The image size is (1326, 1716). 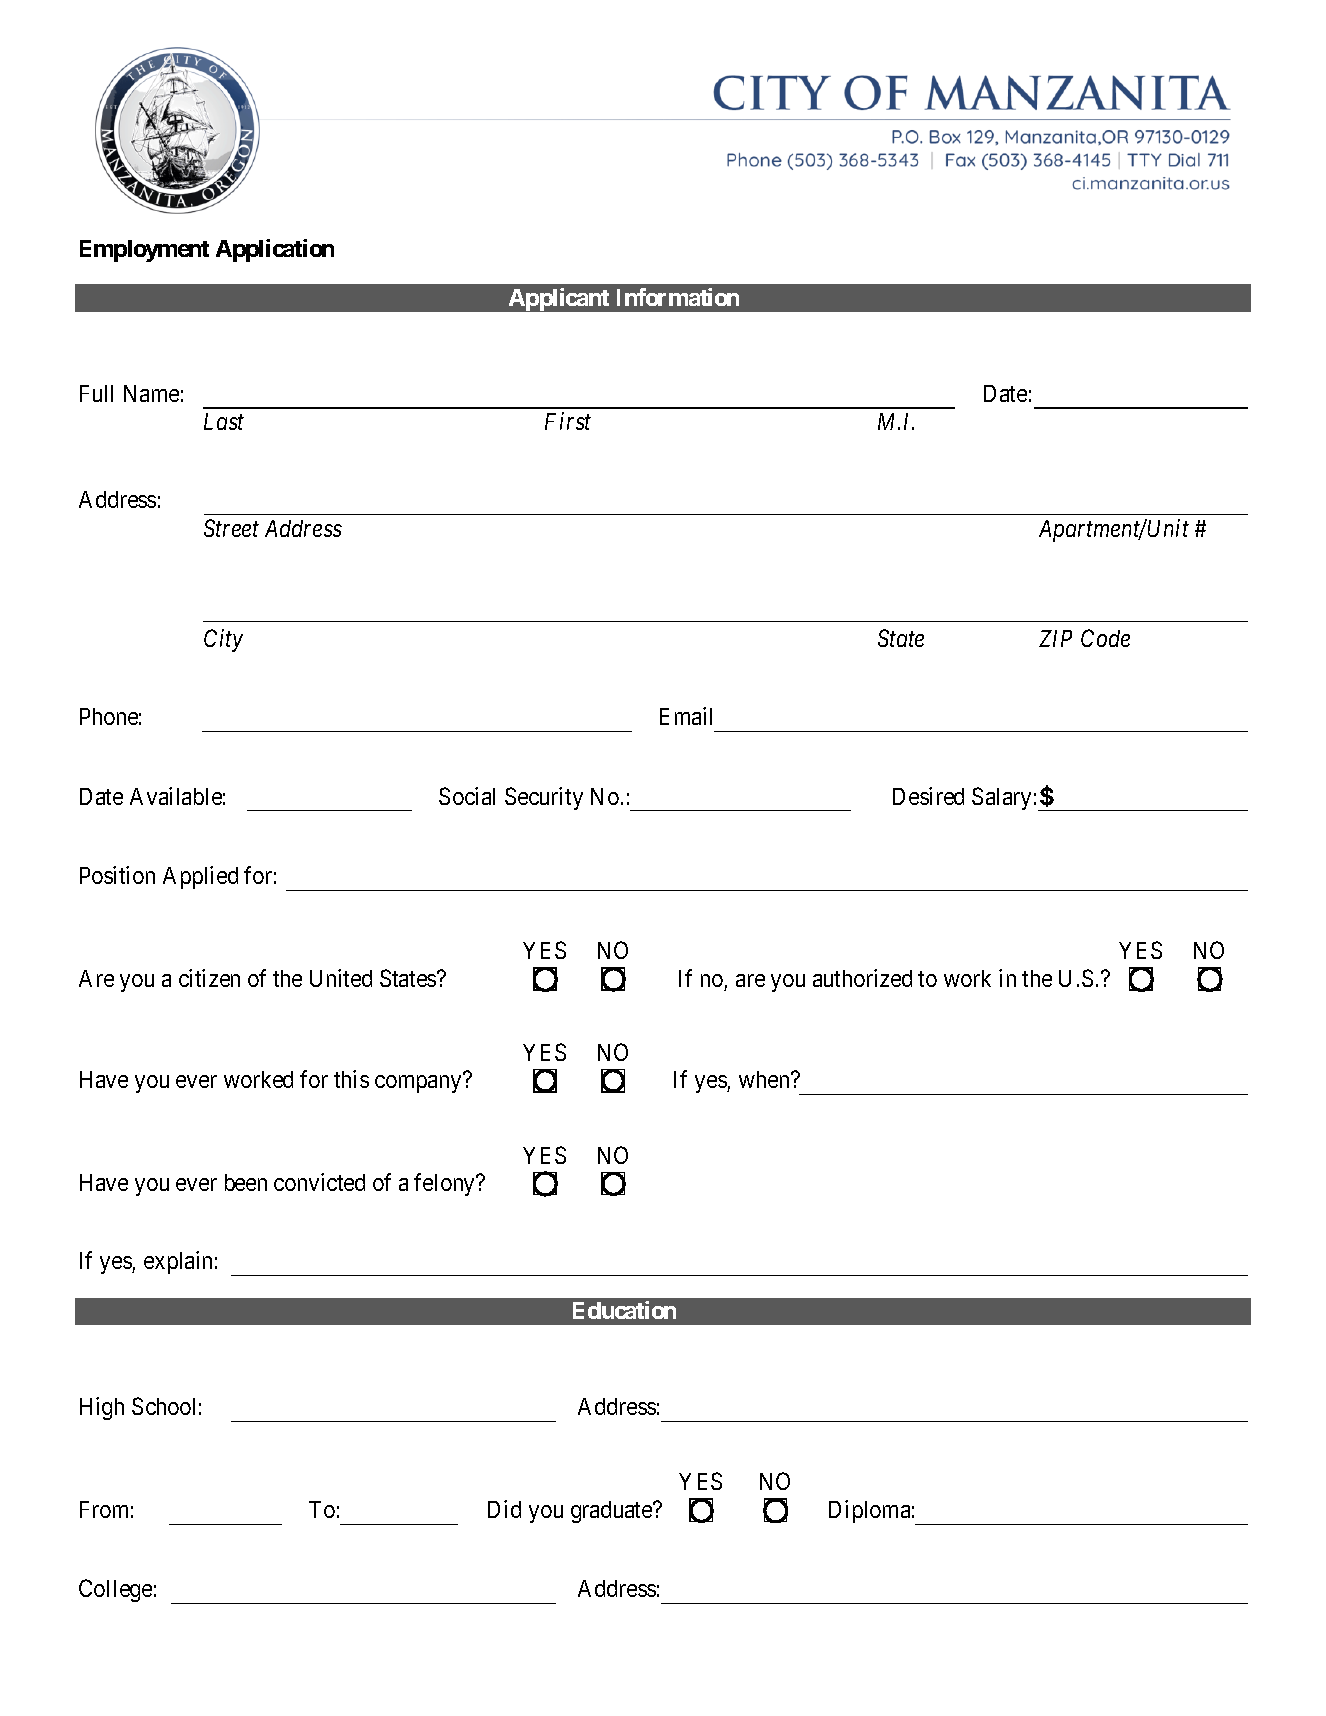 What do you see at coordinates (115, 1590) in the image?
I see `College` at bounding box center [115, 1590].
